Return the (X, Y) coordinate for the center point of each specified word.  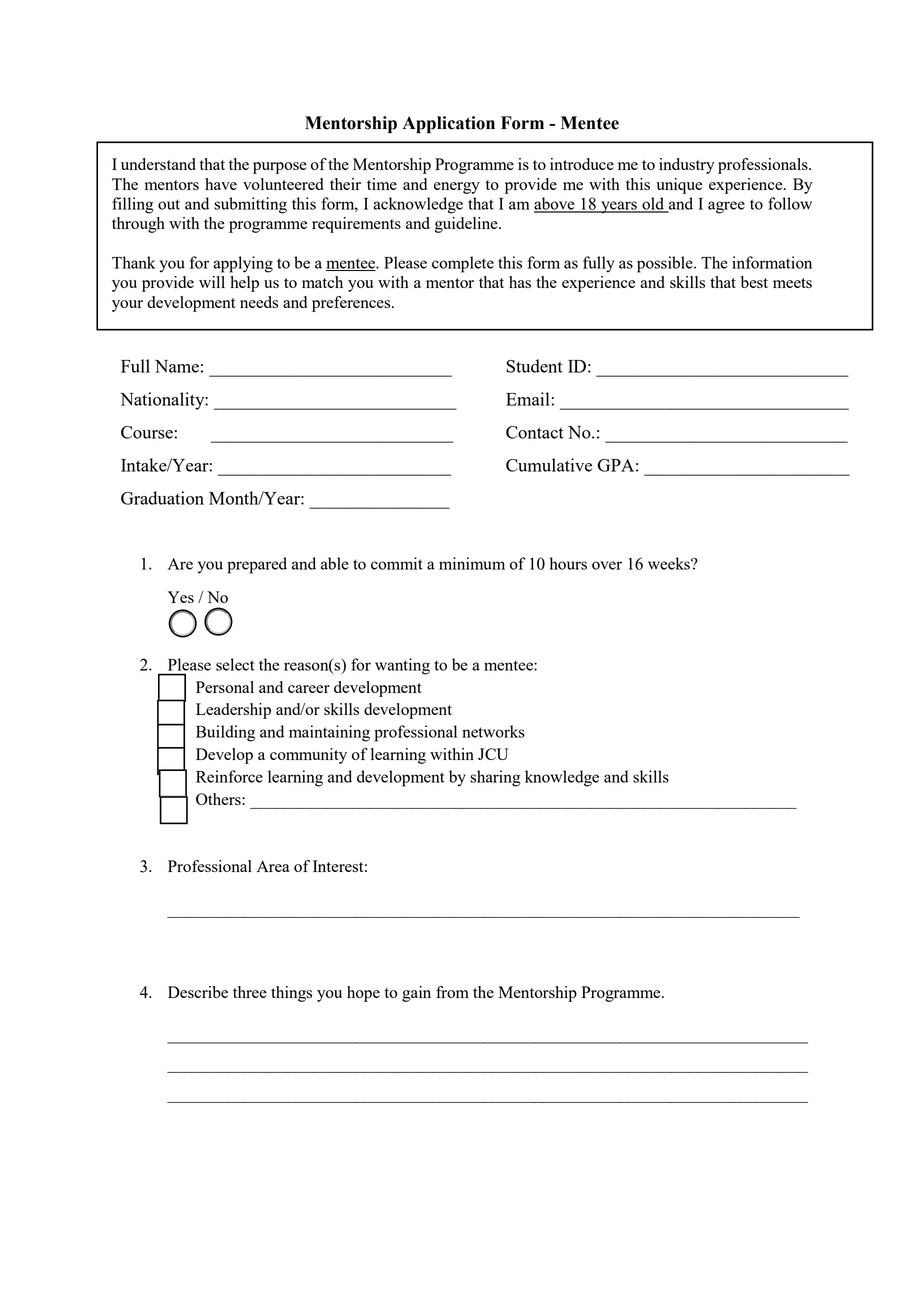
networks (493, 731)
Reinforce (229, 776)
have (221, 184)
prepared (257, 565)
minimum (472, 563)
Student (534, 366)
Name (177, 366)
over (607, 565)
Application (449, 124)
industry (686, 166)
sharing (495, 778)
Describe (198, 992)
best (754, 282)
